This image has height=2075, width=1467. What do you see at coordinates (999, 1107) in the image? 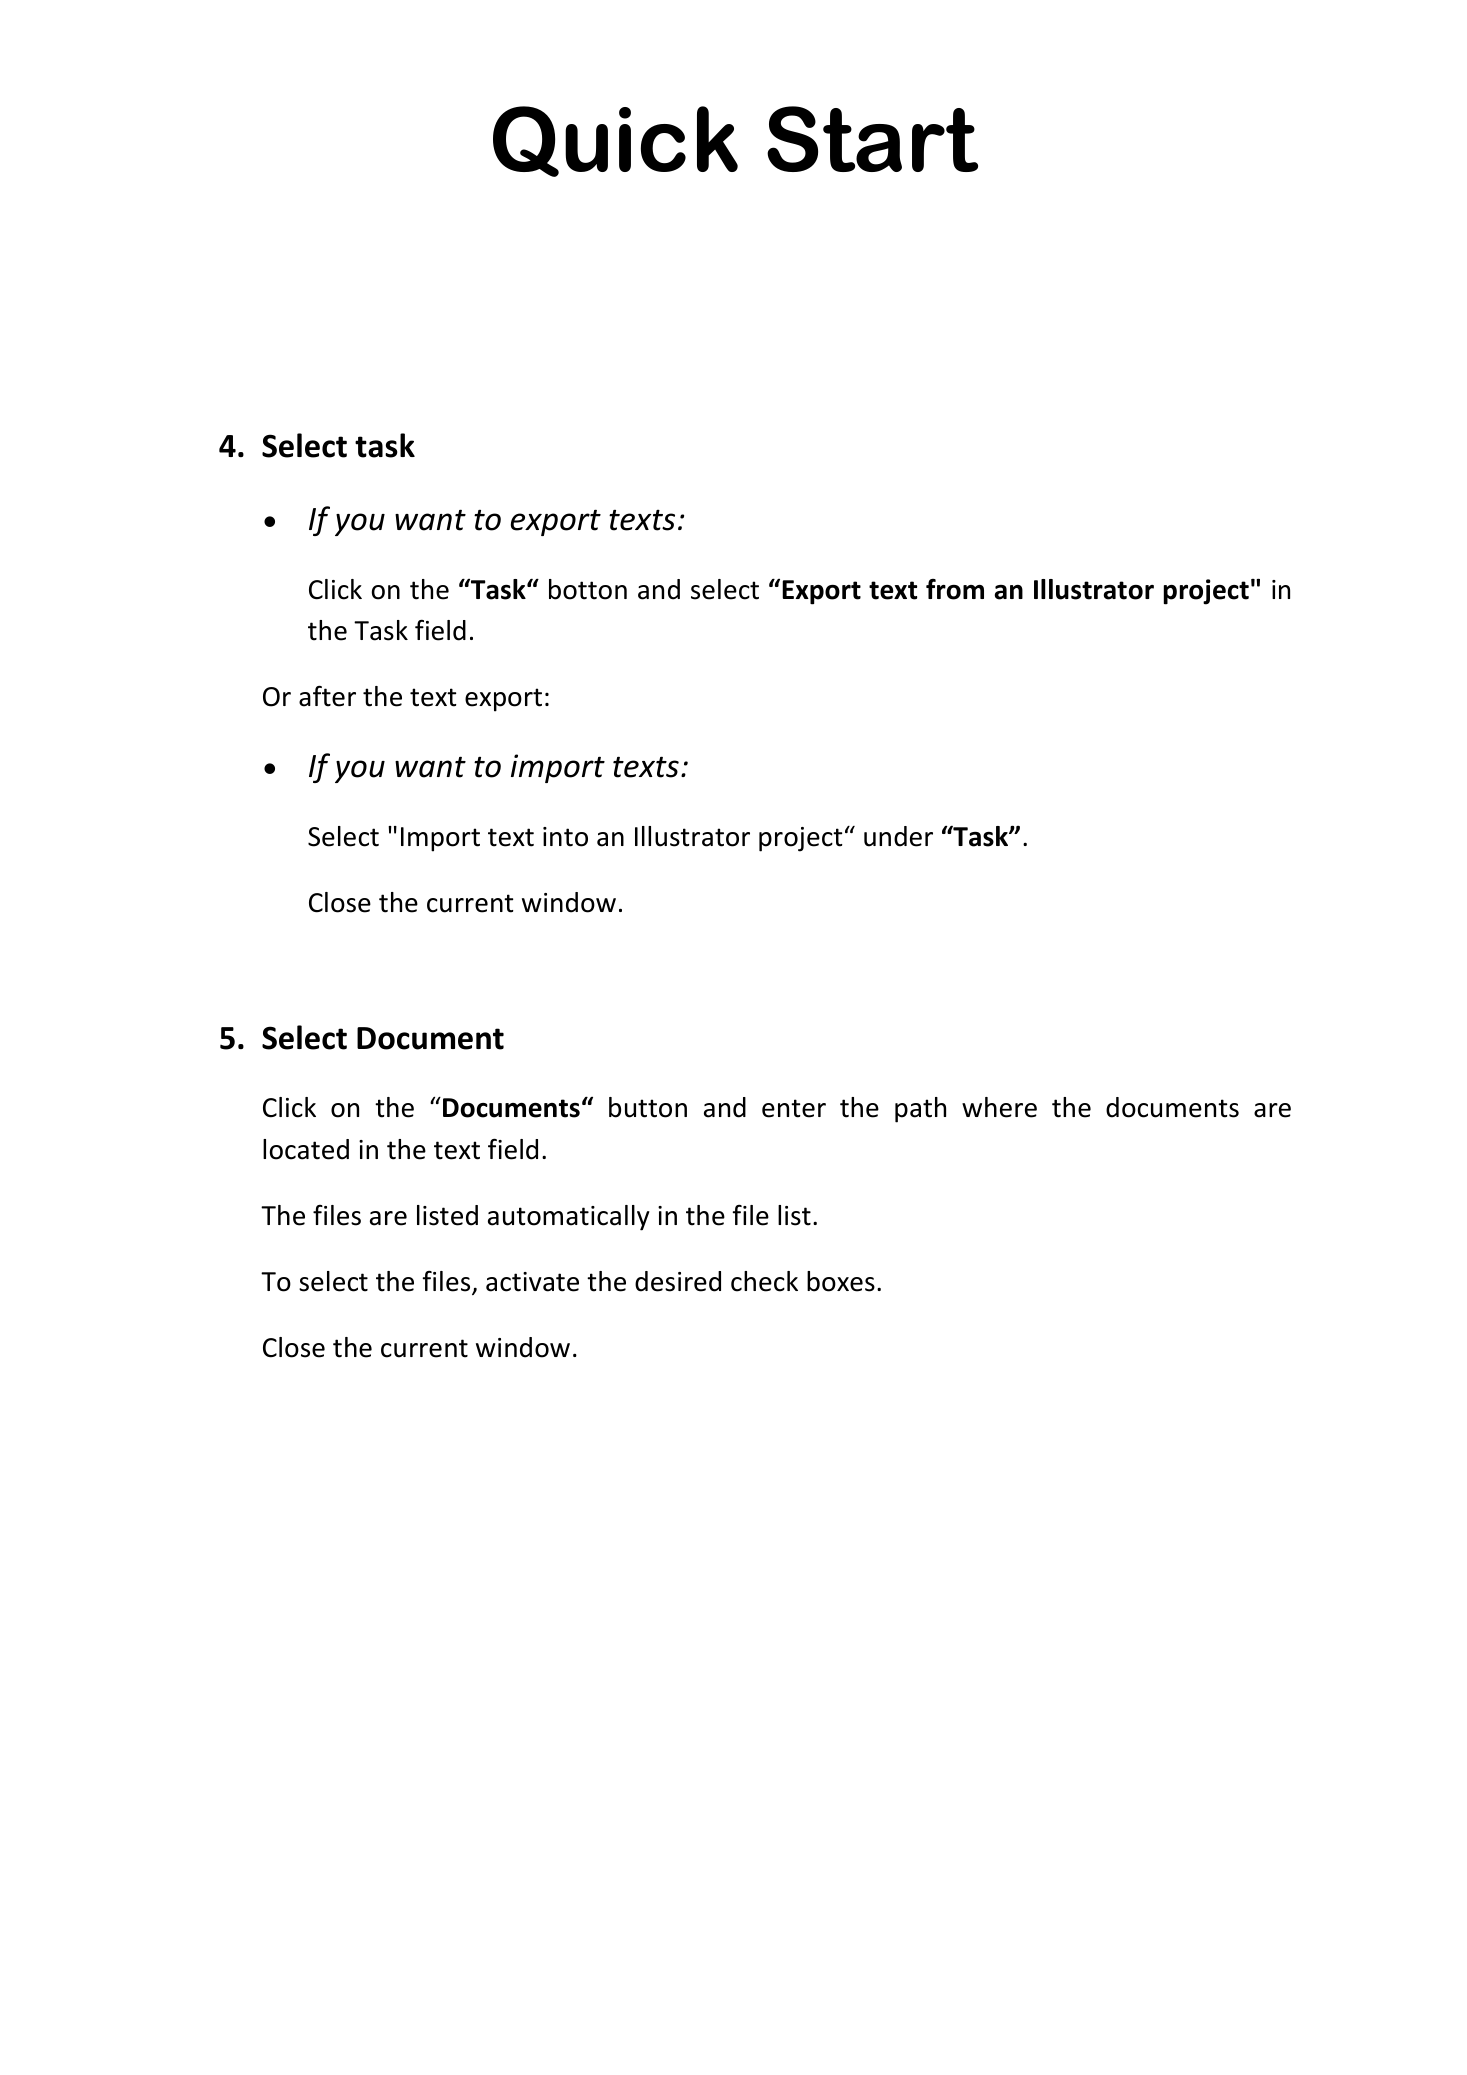
I see `where` at bounding box center [999, 1107].
